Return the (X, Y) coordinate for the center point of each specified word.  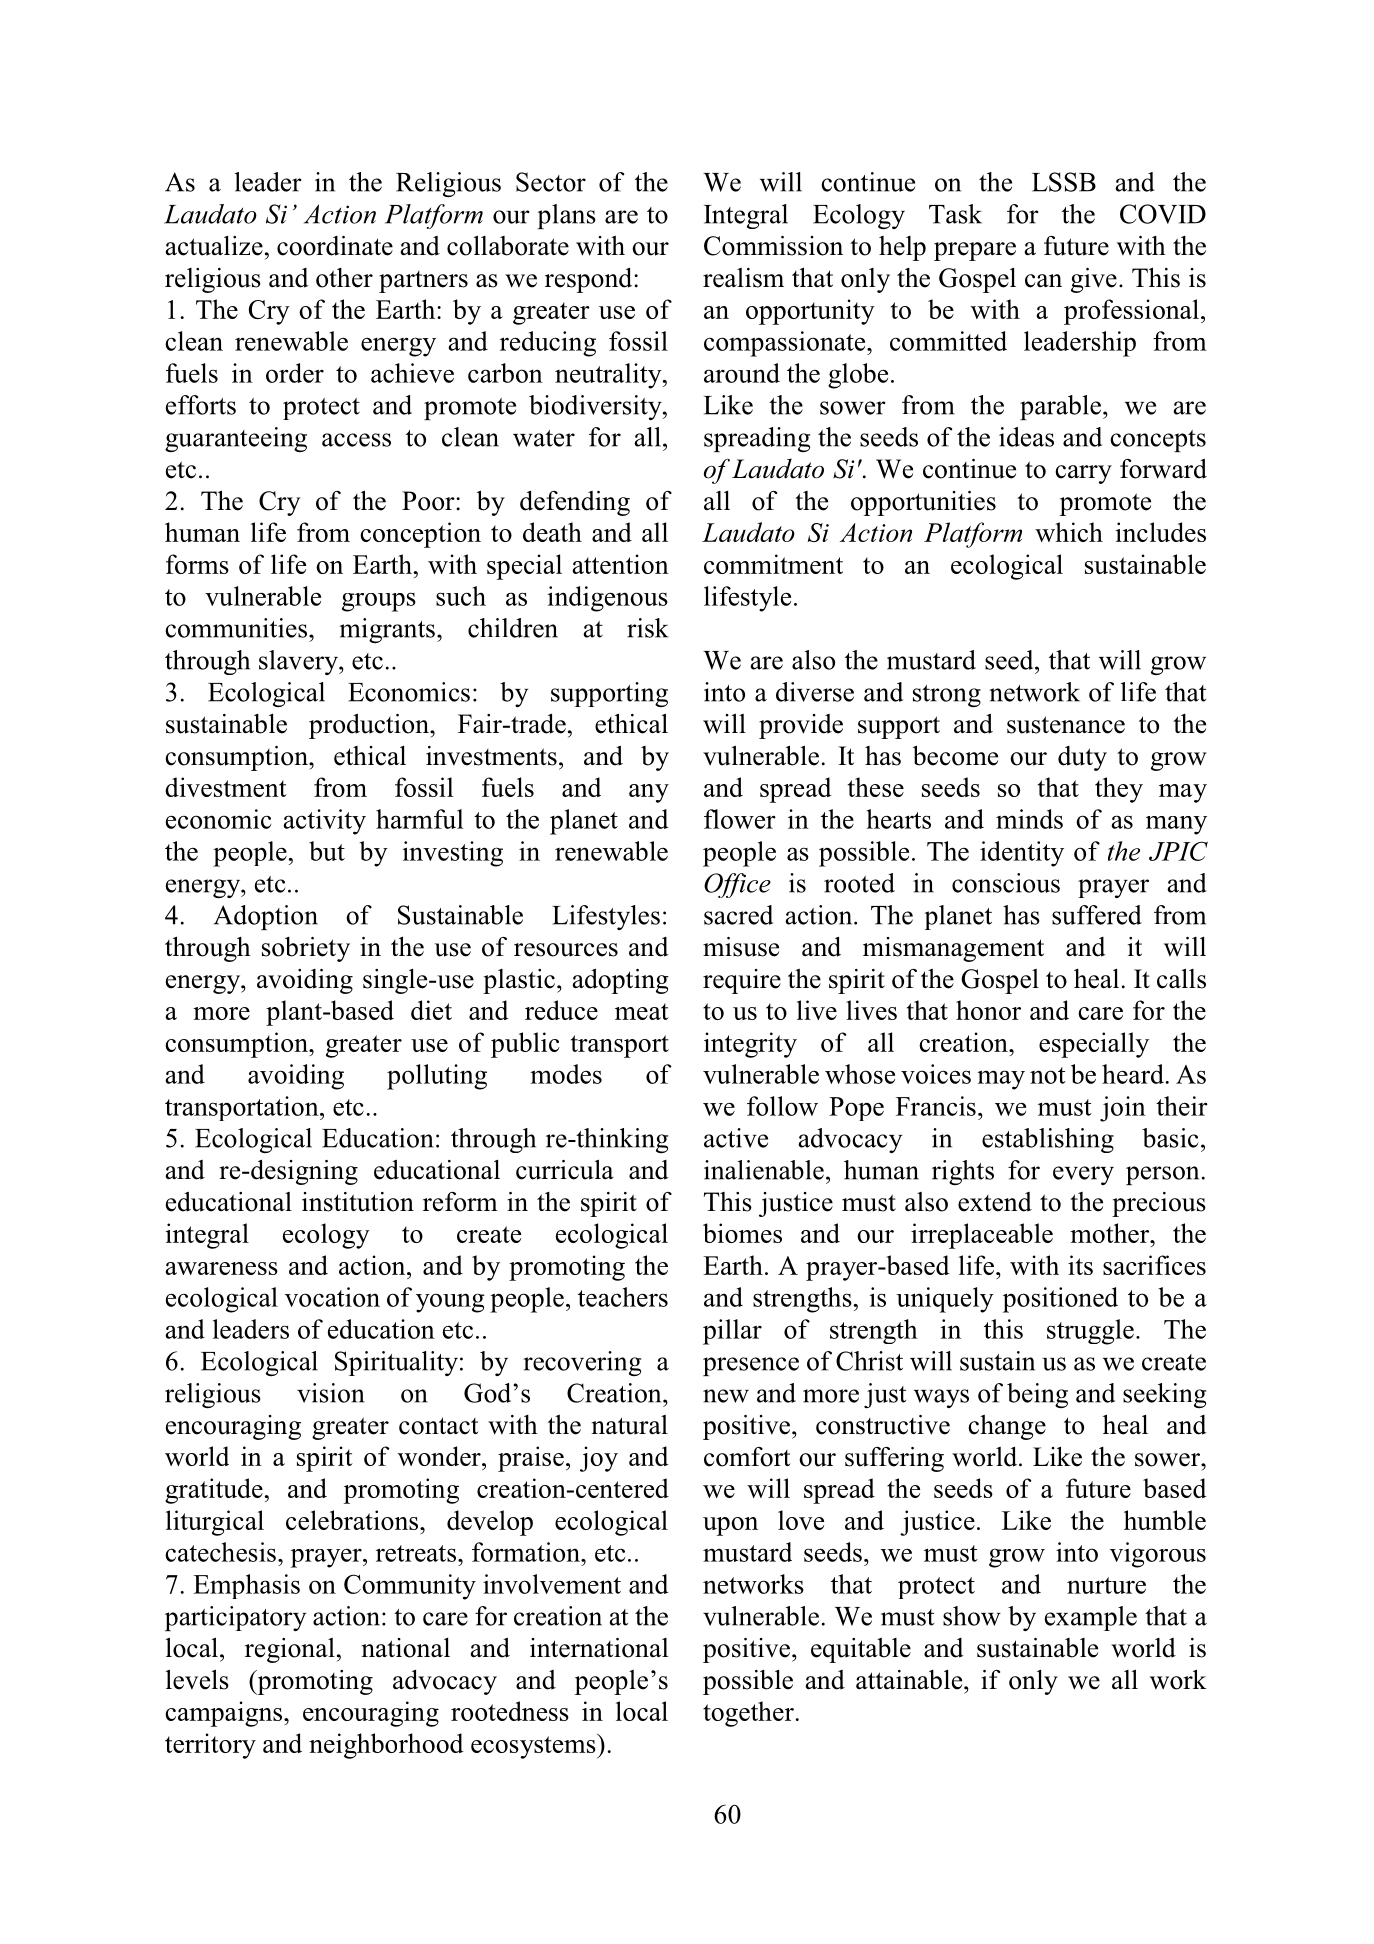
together (748, 1714)
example (1091, 1618)
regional (290, 1650)
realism (743, 278)
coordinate (335, 246)
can (1043, 281)
